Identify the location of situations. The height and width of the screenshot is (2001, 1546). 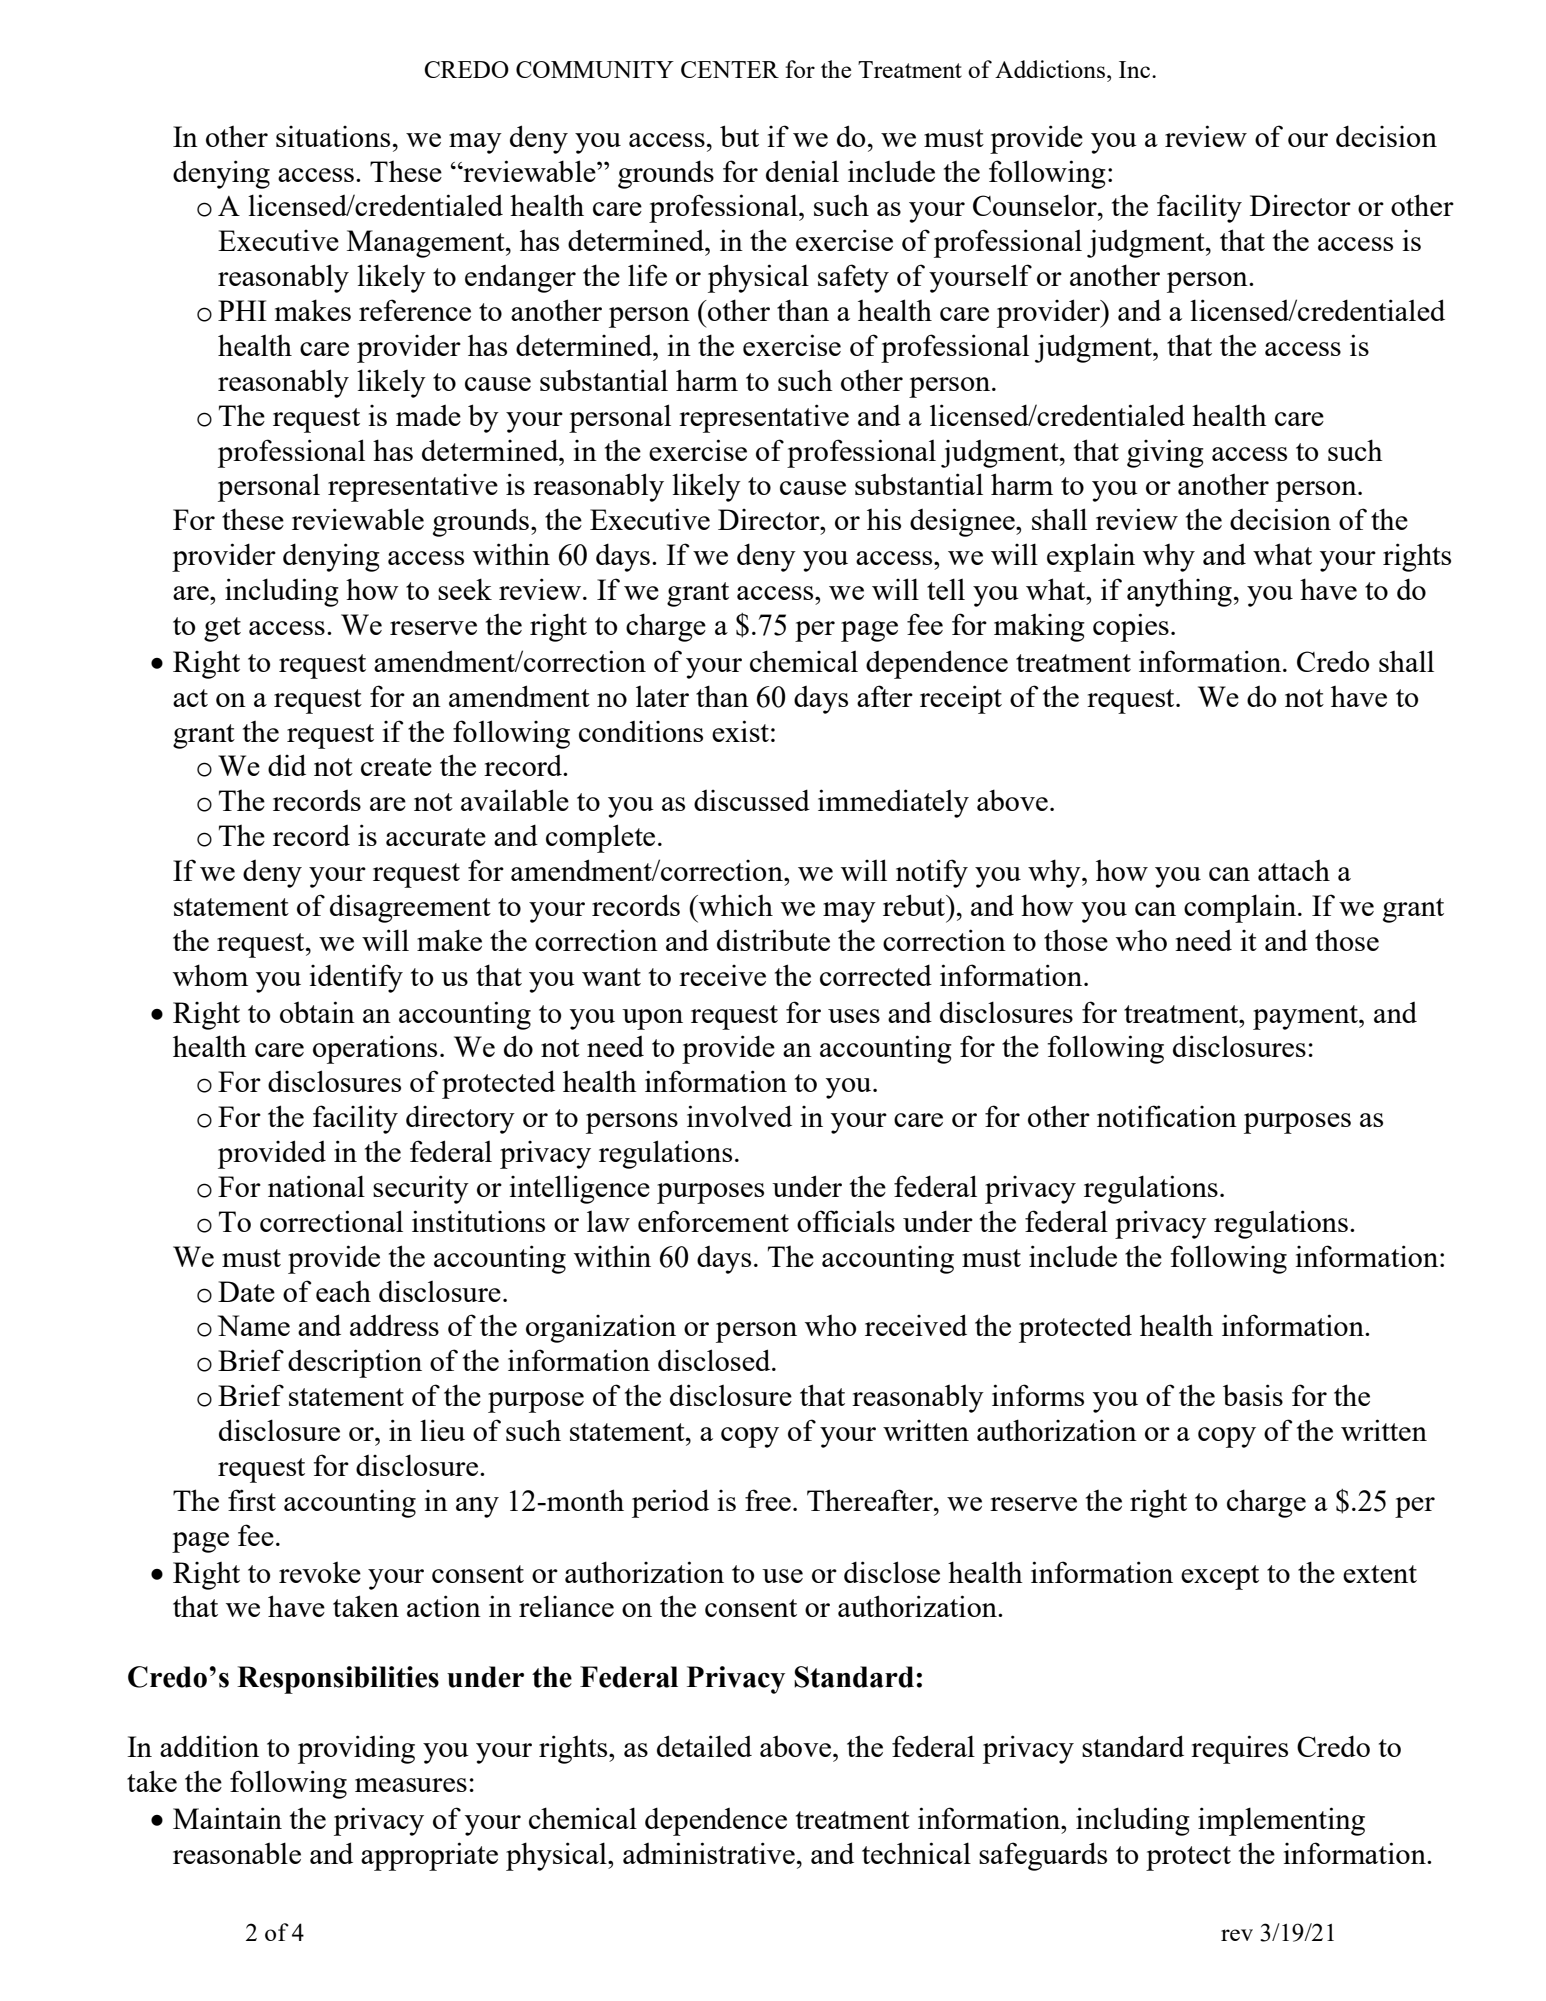
(333, 136).
